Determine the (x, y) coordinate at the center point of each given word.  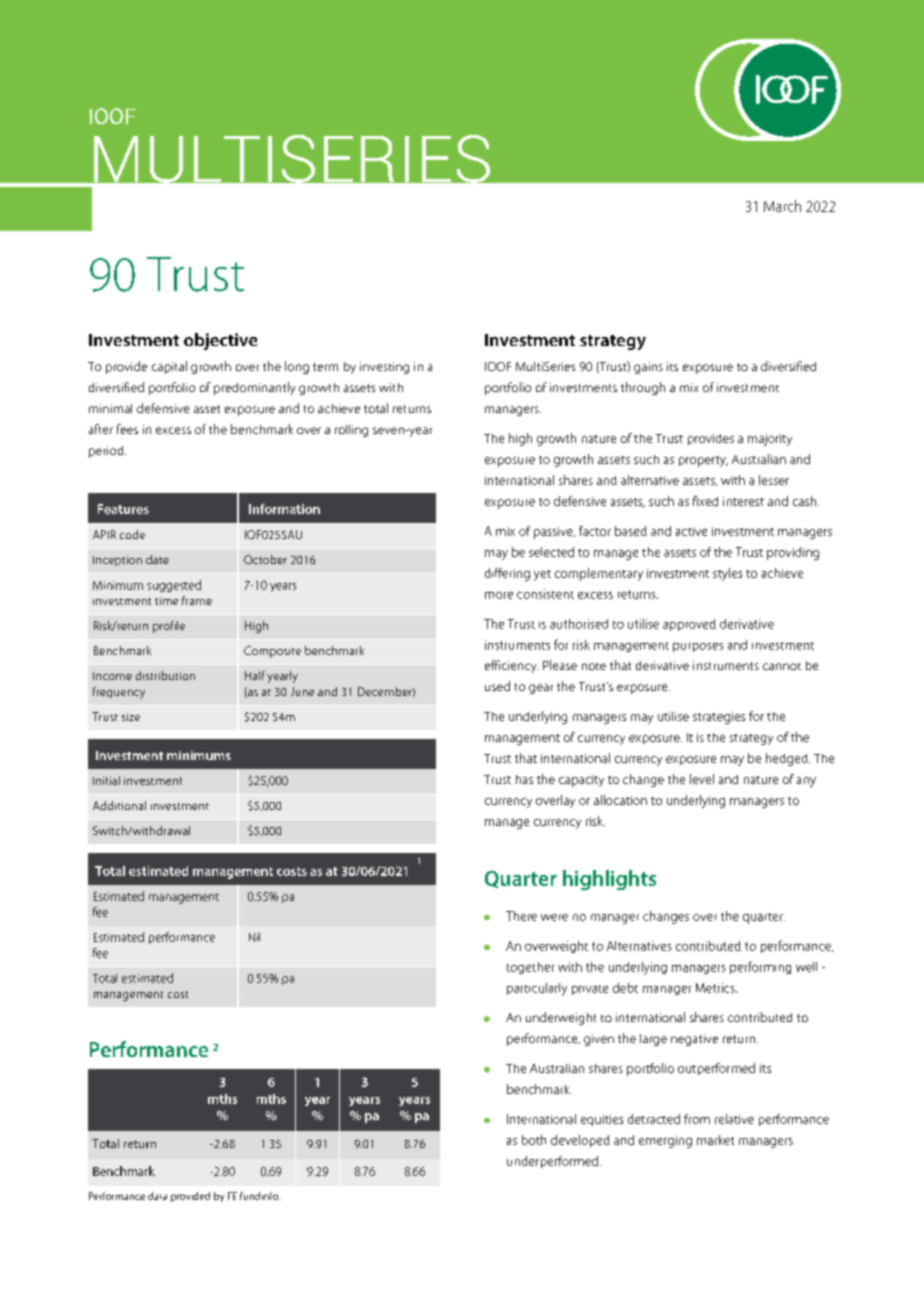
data (157, 1196)
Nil (254, 937)
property (703, 461)
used (497, 686)
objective (220, 341)
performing (760, 967)
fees (127, 429)
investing (384, 368)
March (782, 206)
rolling (351, 431)
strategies (719, 718)
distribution (165, 675)
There (521, 916)
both (534, 1140)
